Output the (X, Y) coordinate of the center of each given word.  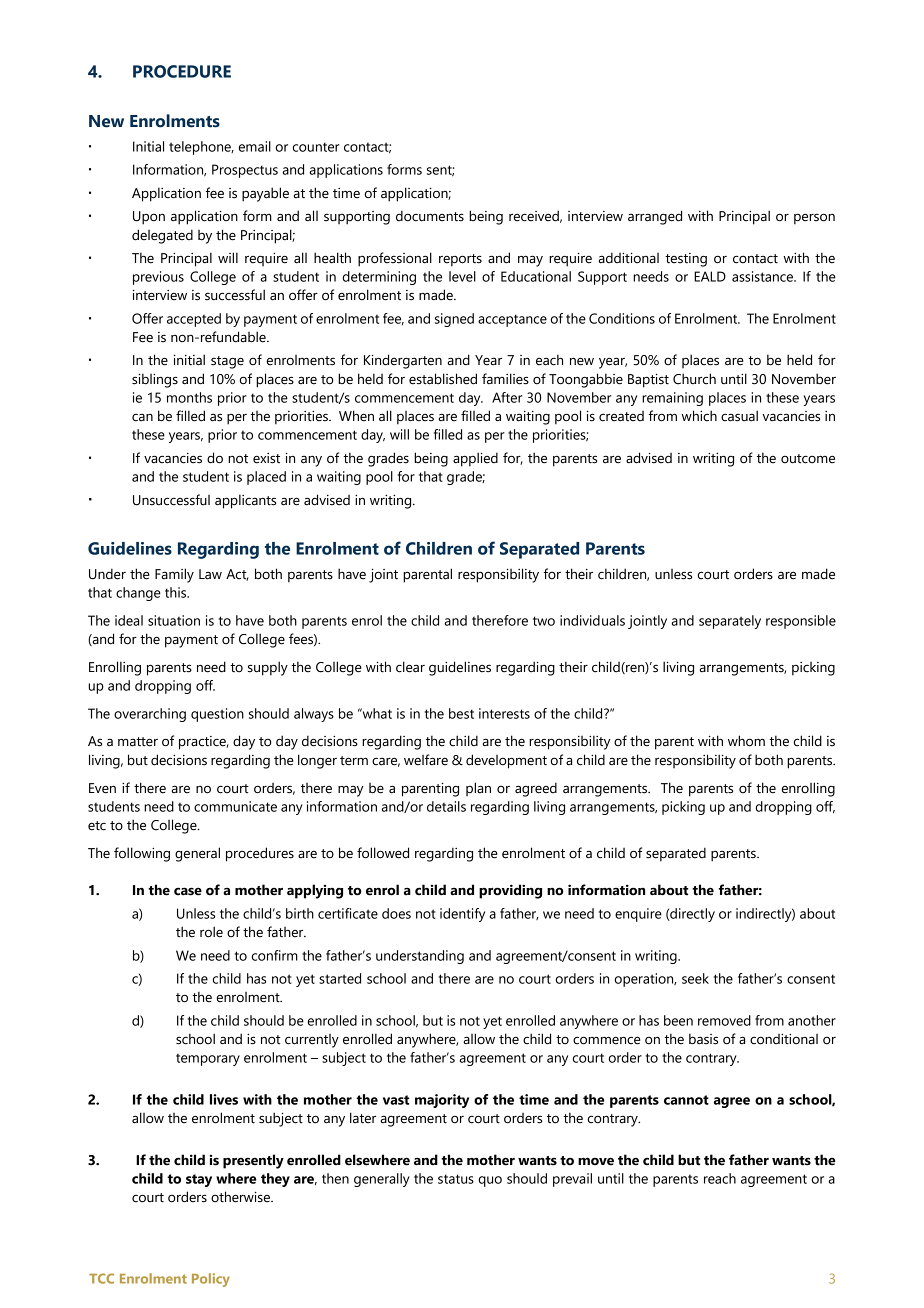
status (456, 1179)
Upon (149, 218)
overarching (150, 715)
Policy (211, 1280)
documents (430, 216)
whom (746, 741)
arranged (655, 217)
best (461, 713)
